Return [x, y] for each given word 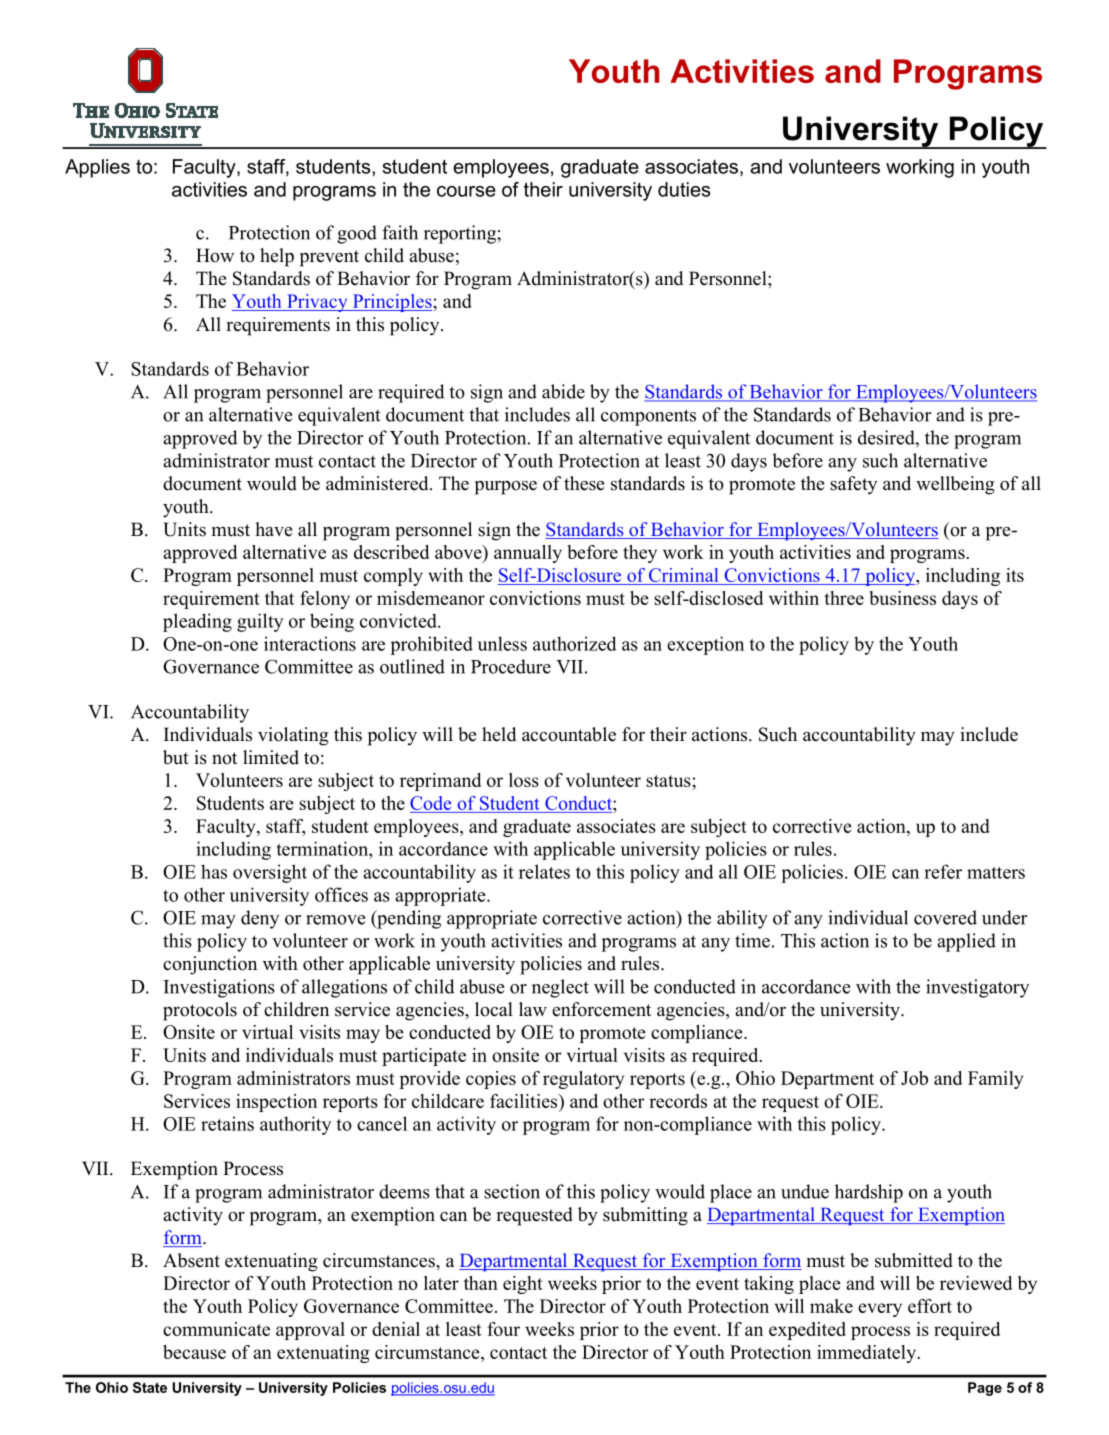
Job [914, 1078]
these [584, 483]
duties [684, 189]
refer [943, 871]
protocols [200, 1011]
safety [853, 485]
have [273, 529]
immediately [868, 1354]
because [194, 1352]
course [466, 191]
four [503, 1329]
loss [524, 780]
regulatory [583, 1080]
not [224, 758]
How [215, 255]
